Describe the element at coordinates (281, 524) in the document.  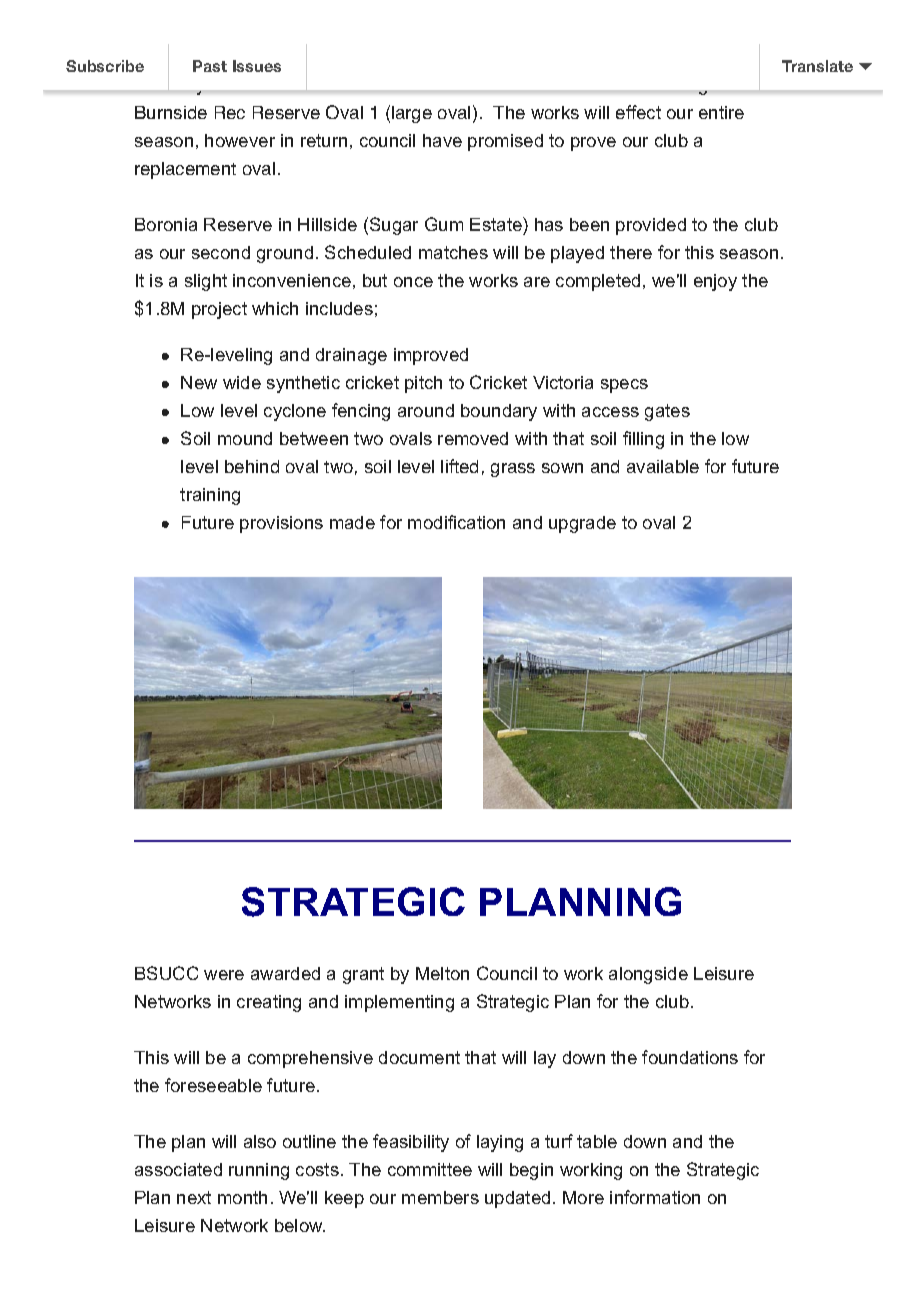
I see `provisions` at that location.
